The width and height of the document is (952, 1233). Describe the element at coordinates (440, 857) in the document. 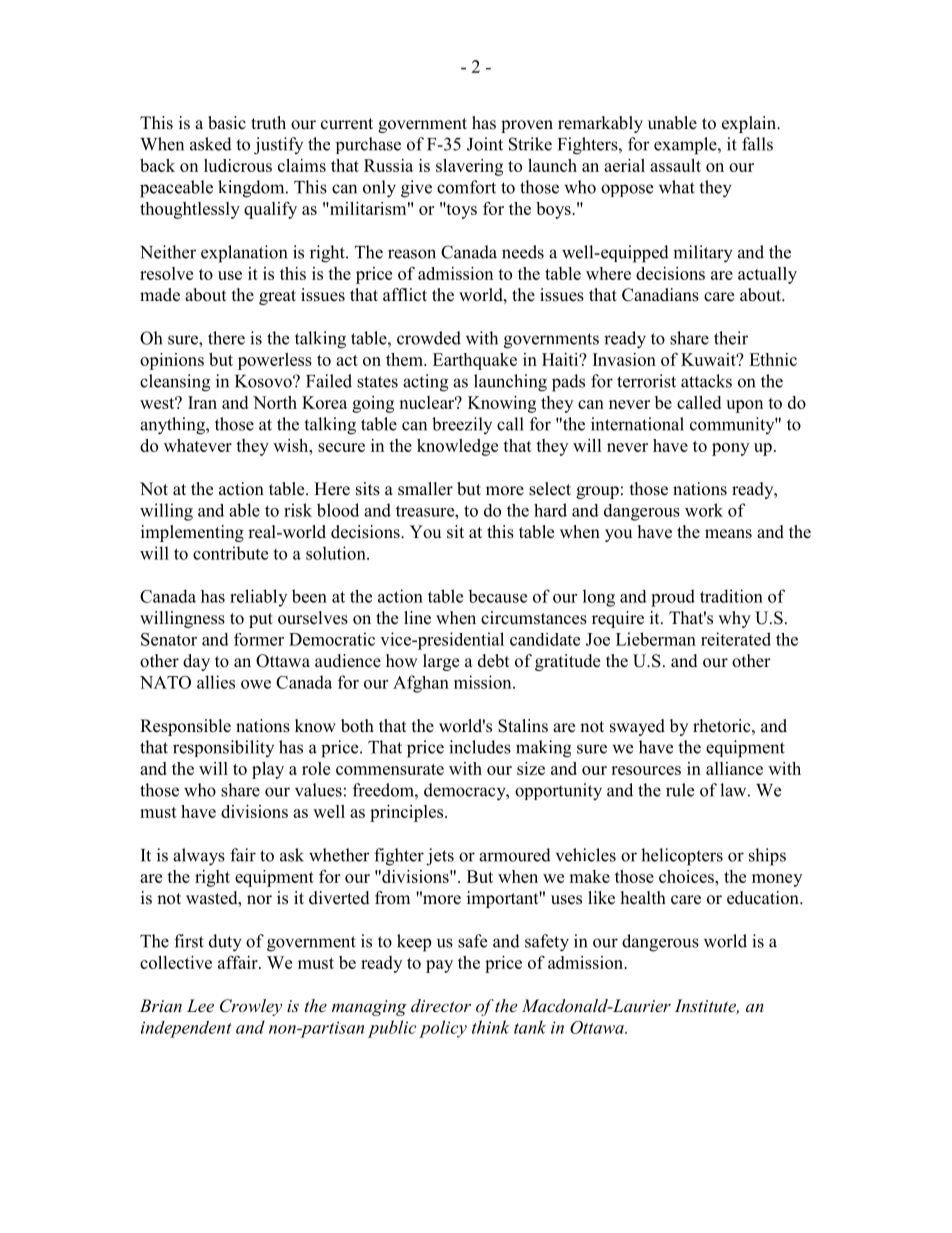

I see `jets` at that location.
